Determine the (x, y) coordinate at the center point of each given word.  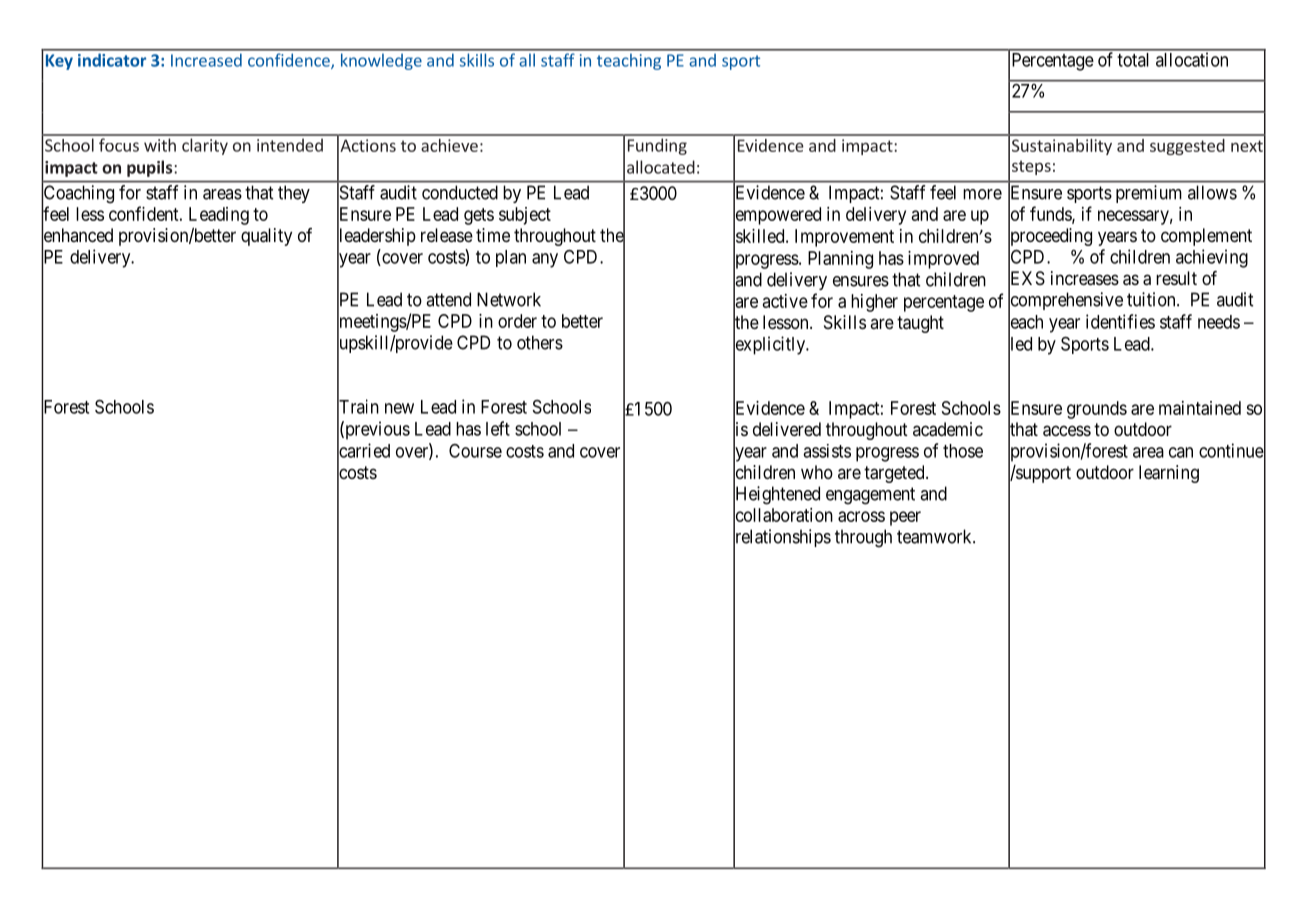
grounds (1097, 410)
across (861, 516)
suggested (1187, 147)
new (399, 408)
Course (475, 451)
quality (266, 237)
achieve (449, 145)
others (540, 342)
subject (525, 216)
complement (1206, 237)
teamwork (935, 536)
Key (59, 62)
